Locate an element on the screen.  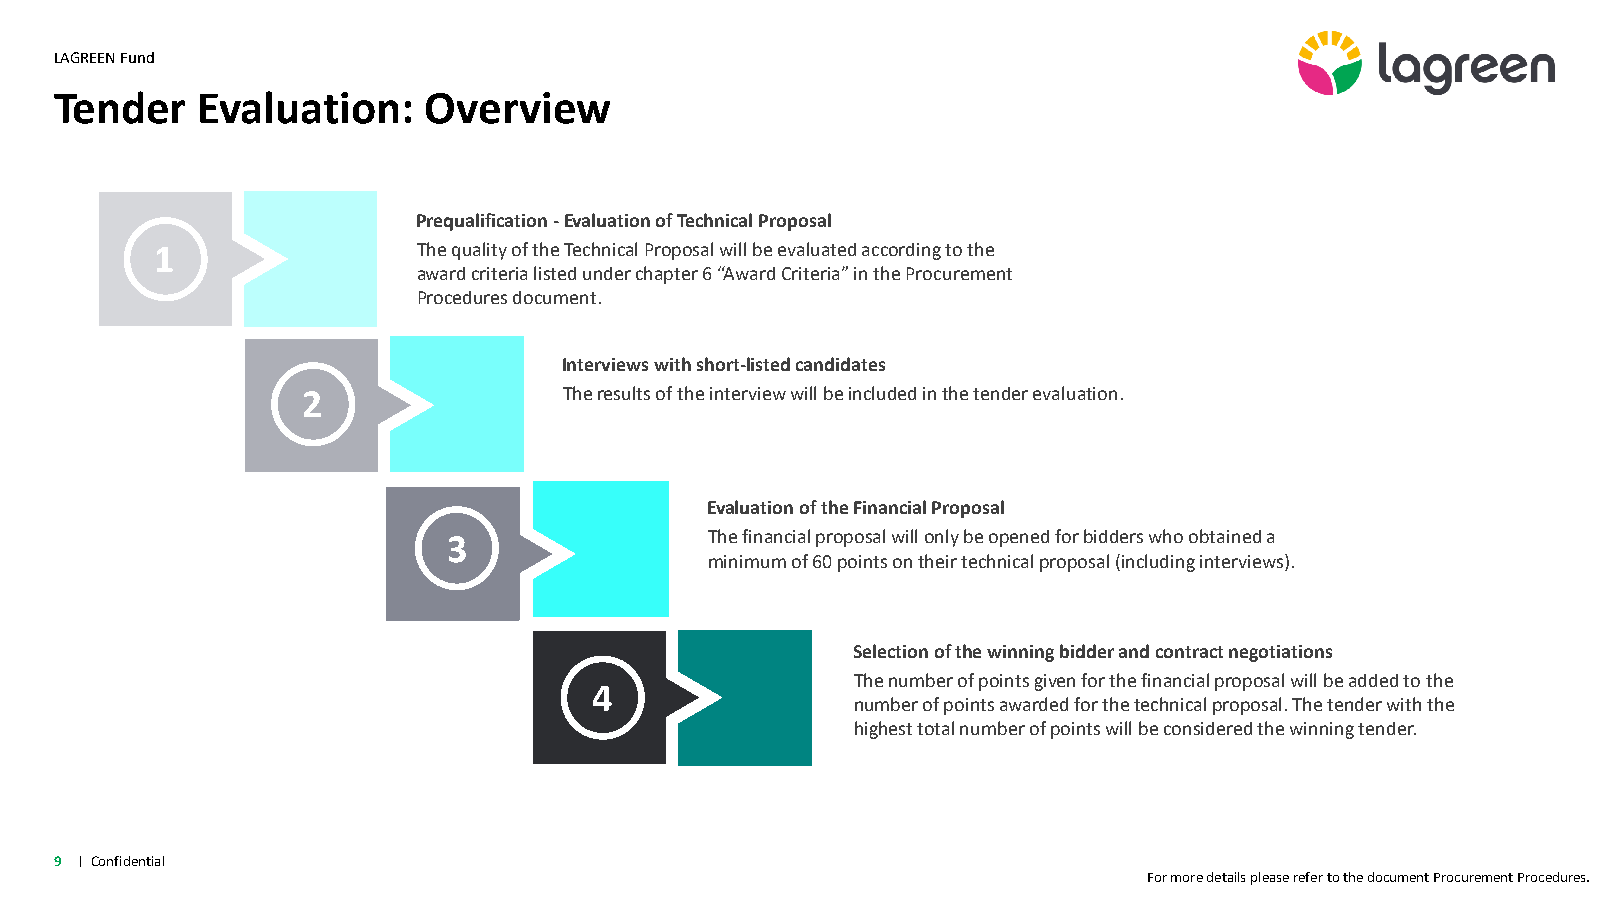
Fund is located at coordinates (137, 57).
